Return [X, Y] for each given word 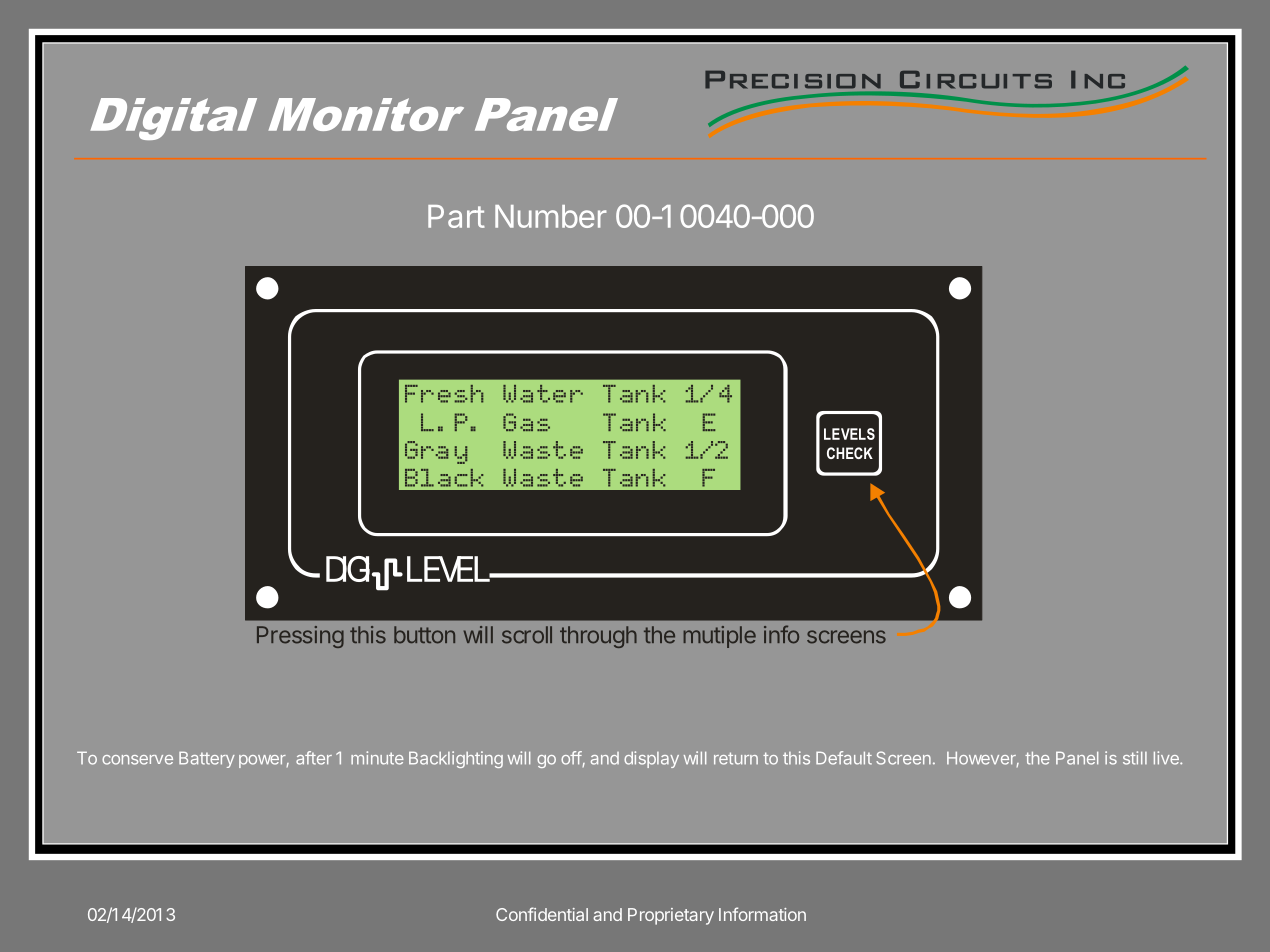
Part [456, 216]
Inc [1098, 80]
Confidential [542, 914]
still [1135, 758]
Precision [793, 80]
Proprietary [671, 916]
